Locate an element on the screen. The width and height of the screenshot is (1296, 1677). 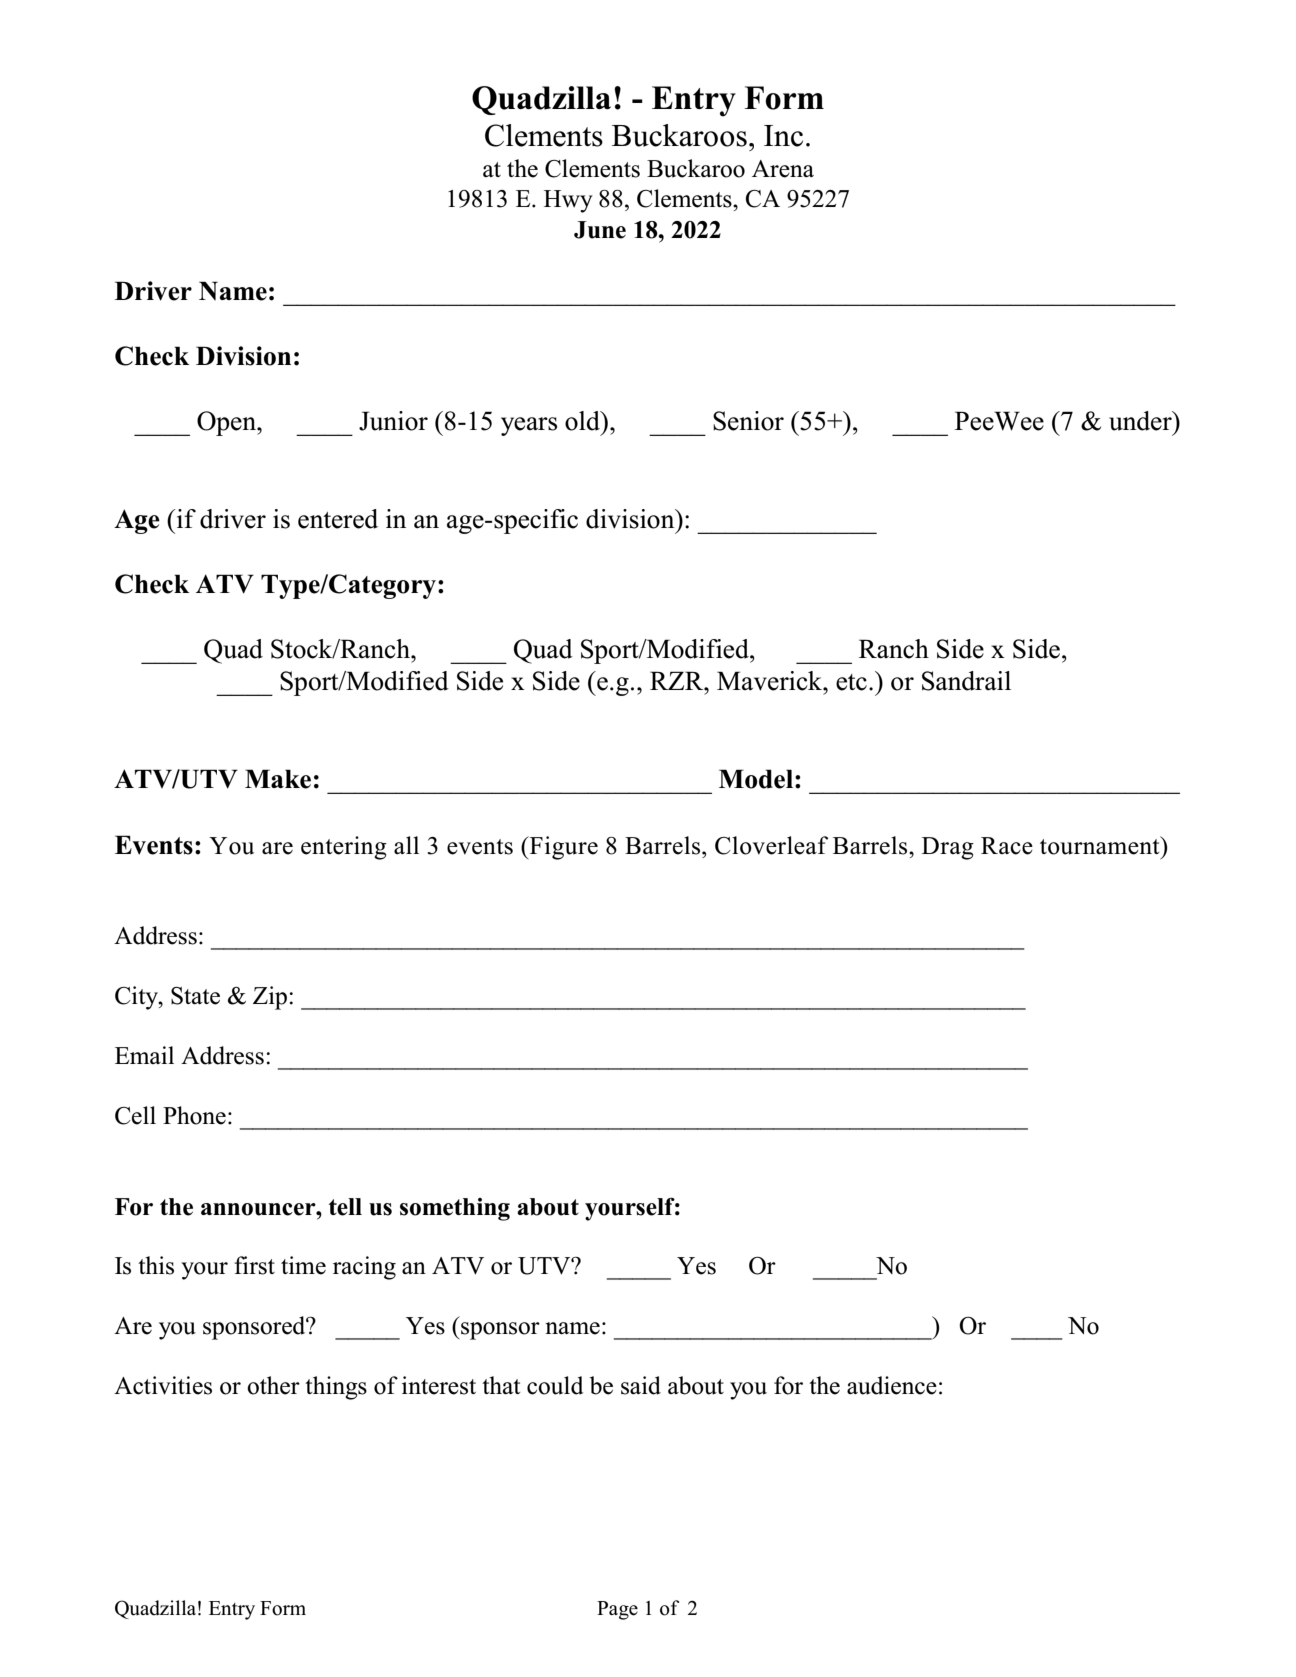
Phone is located at coordinates (194, 1115).
